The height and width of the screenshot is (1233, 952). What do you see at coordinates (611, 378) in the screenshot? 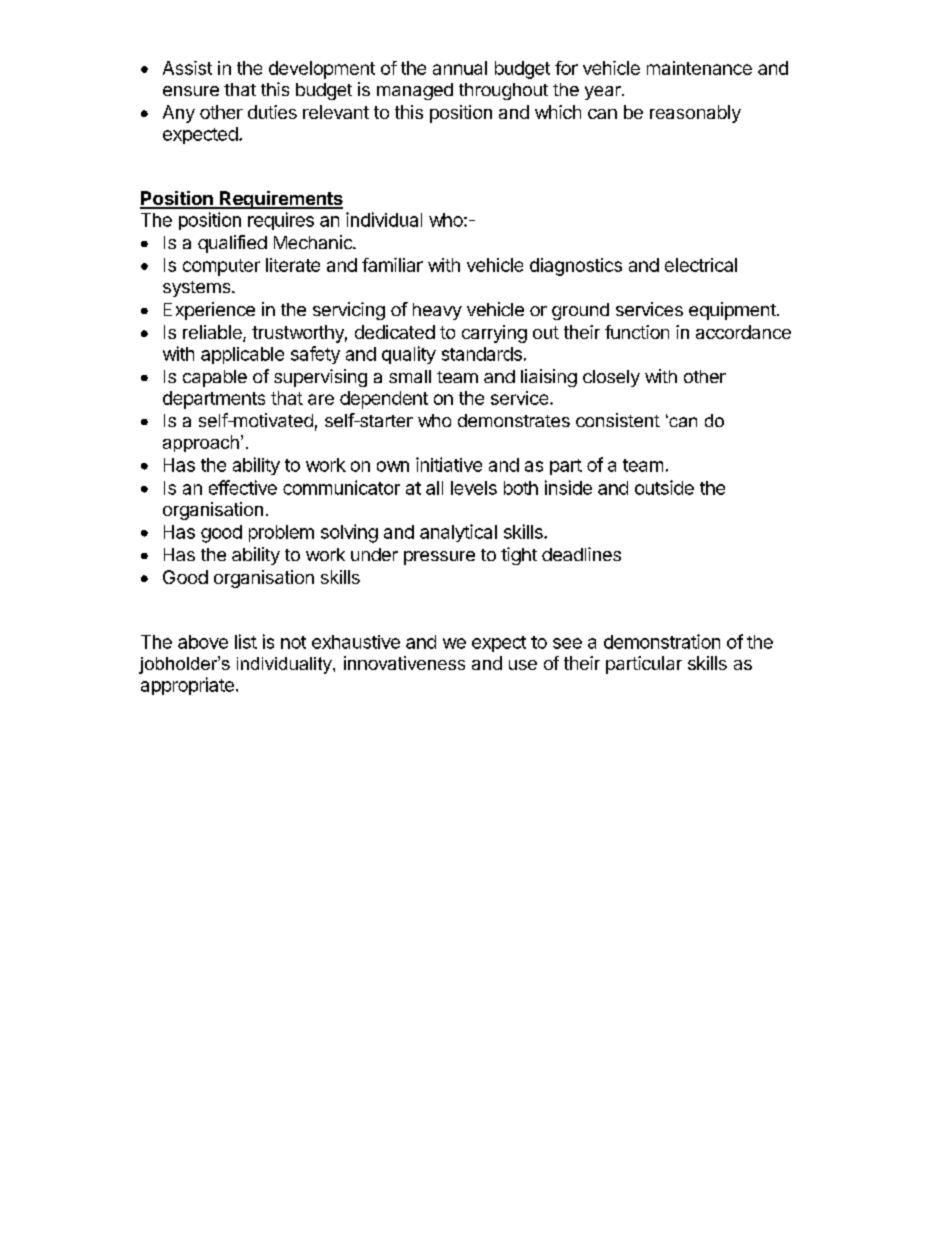
I see `closely` at bounding box center [611, 378].
